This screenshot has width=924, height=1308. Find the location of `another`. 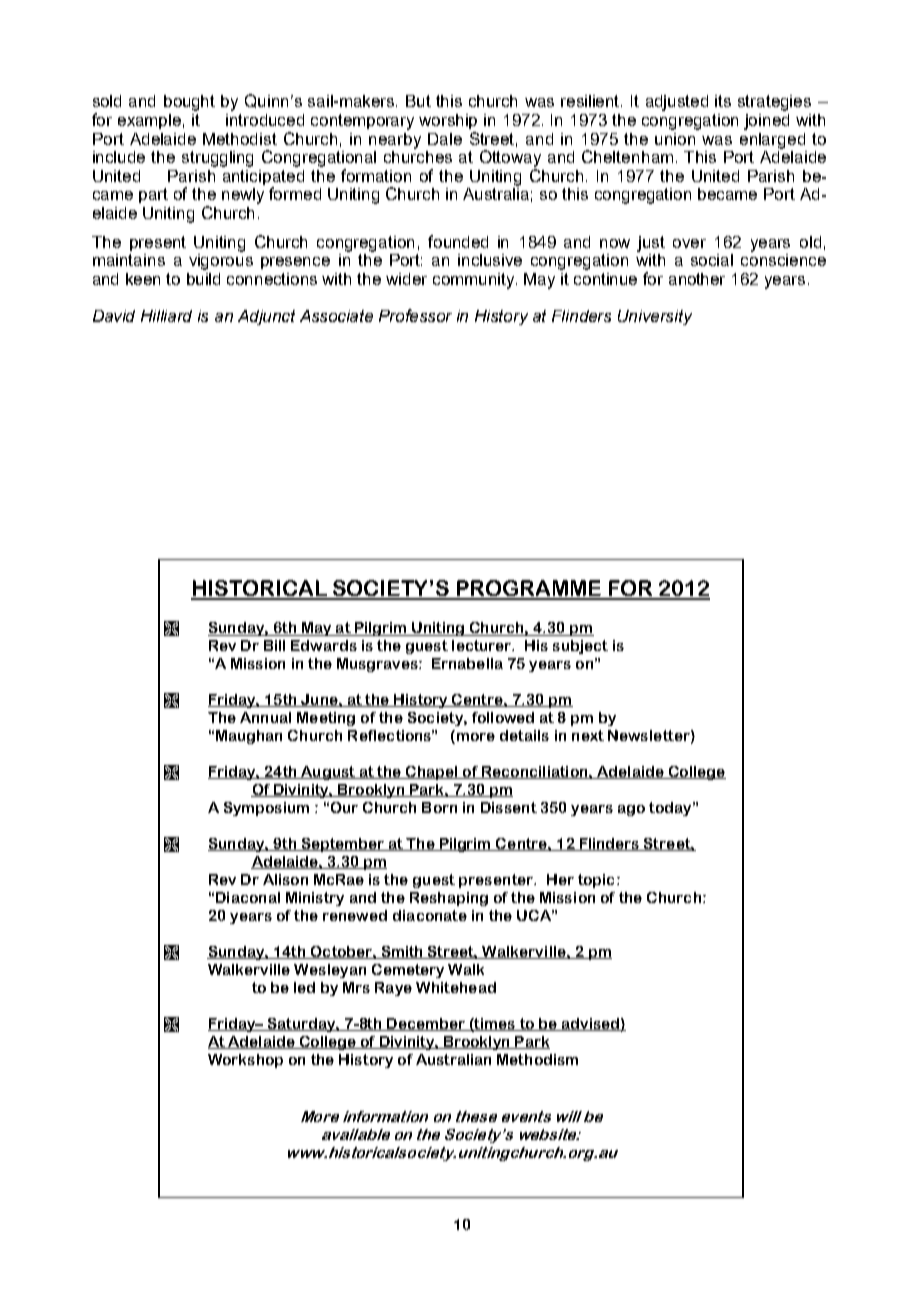

another is located at coordinates (697, 279).
